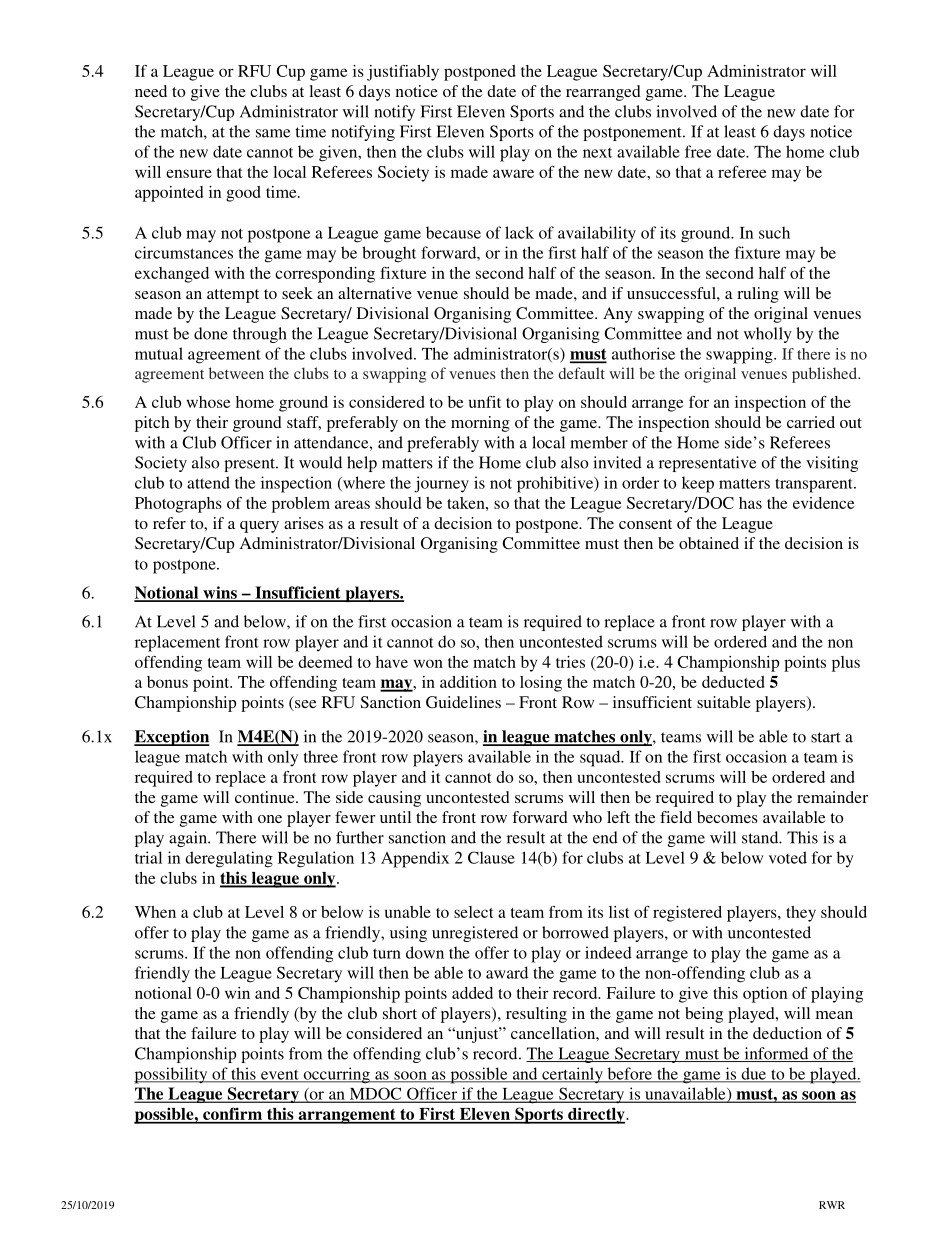 The image size is (952, 1233). Describe the element at coordinates (709, 543) in the image. I see `obtained` at that location.
